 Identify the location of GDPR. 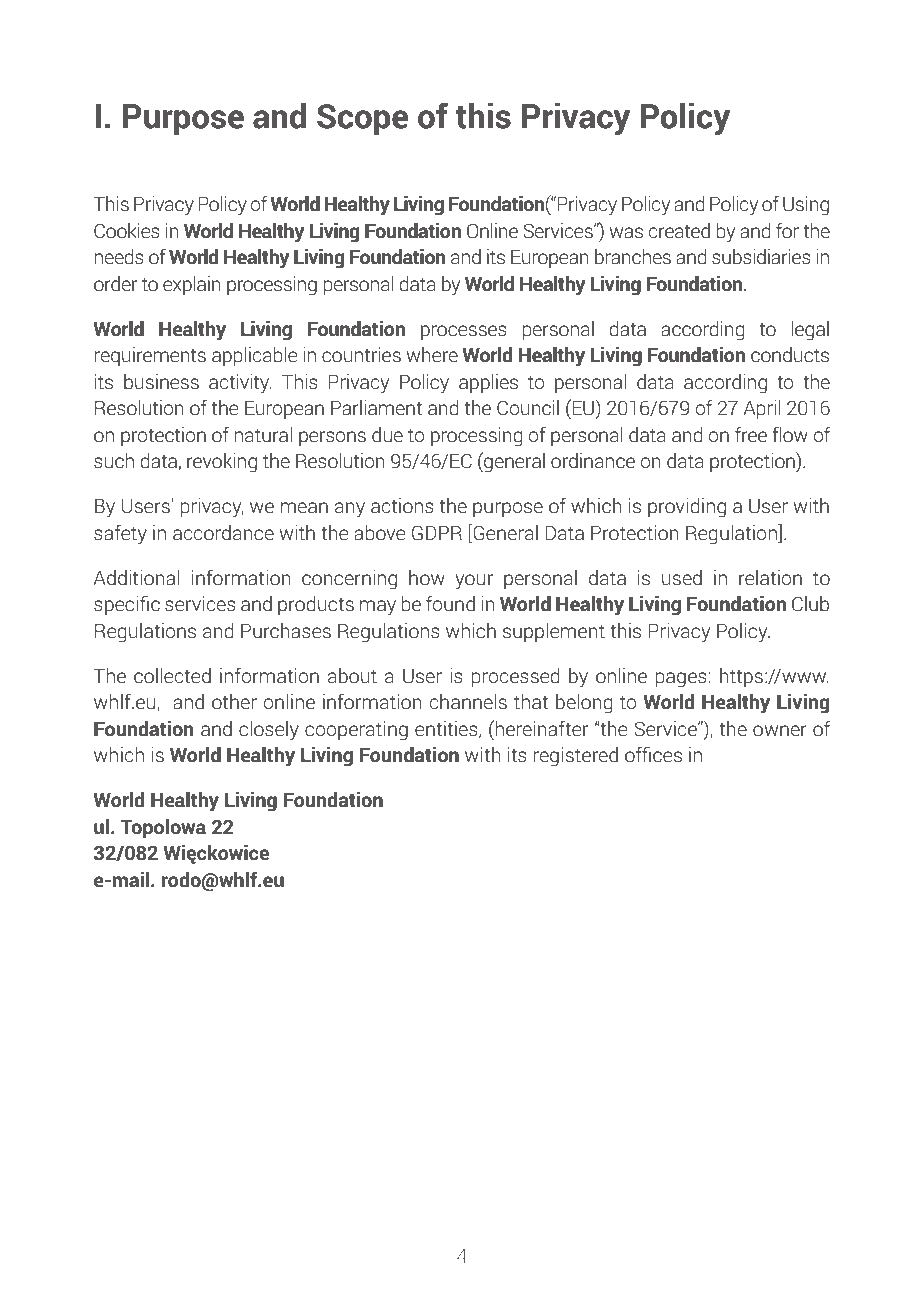
(437, 533).
